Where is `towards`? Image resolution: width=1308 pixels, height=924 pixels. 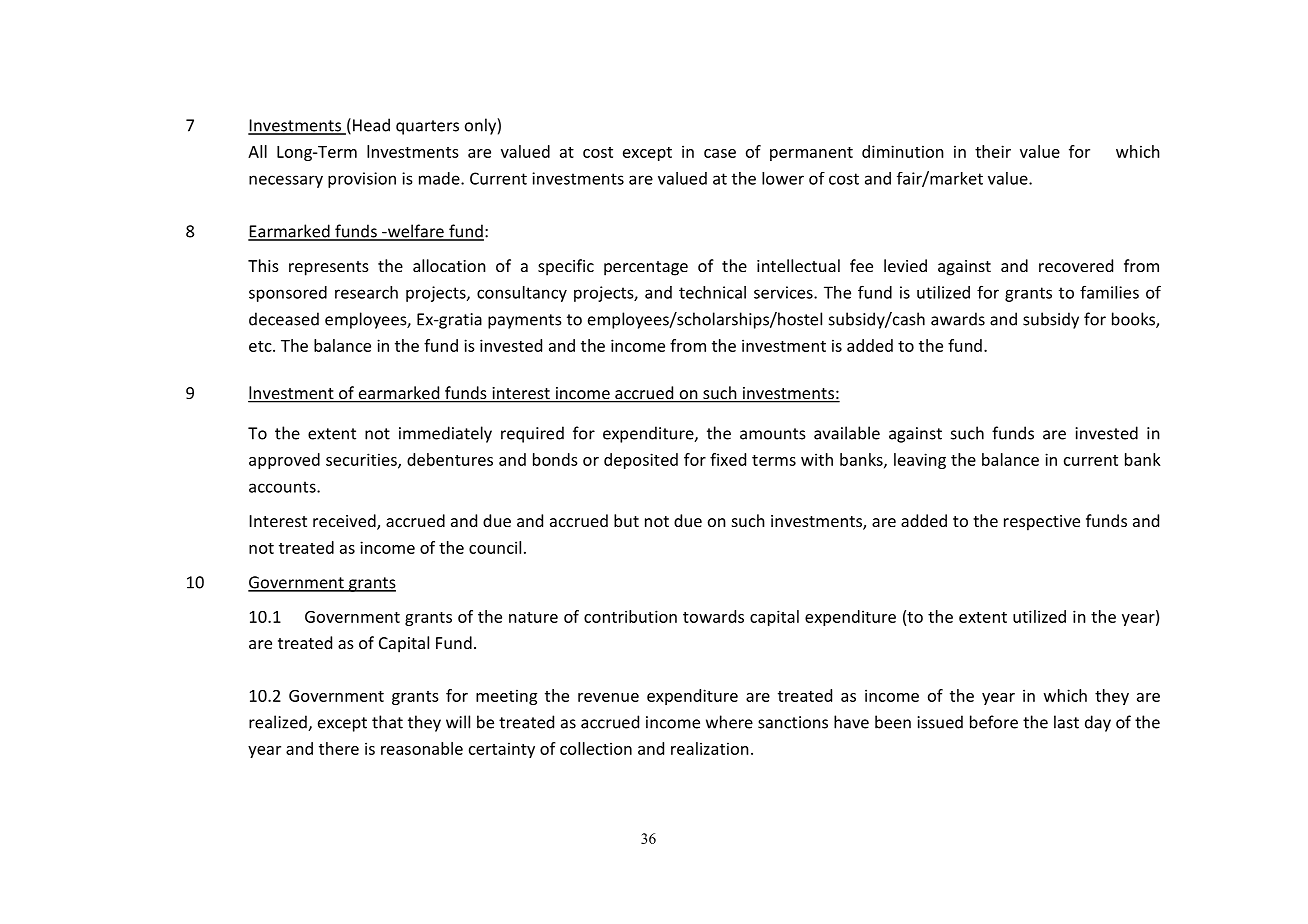
towards is located at coordinates (713, 616).
